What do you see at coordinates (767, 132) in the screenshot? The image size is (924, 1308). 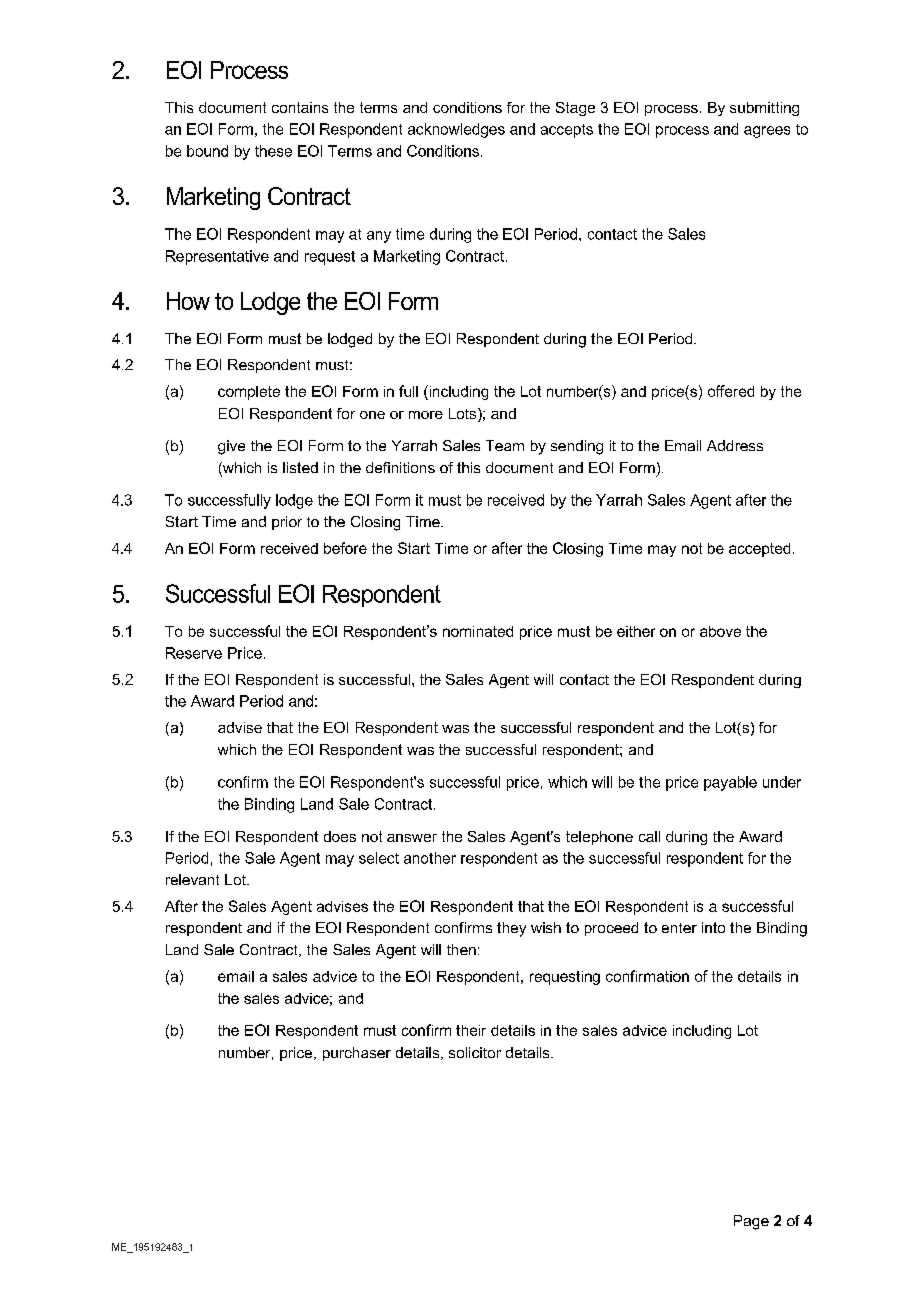 I see `agrees` at bounding box center [767, 132].
